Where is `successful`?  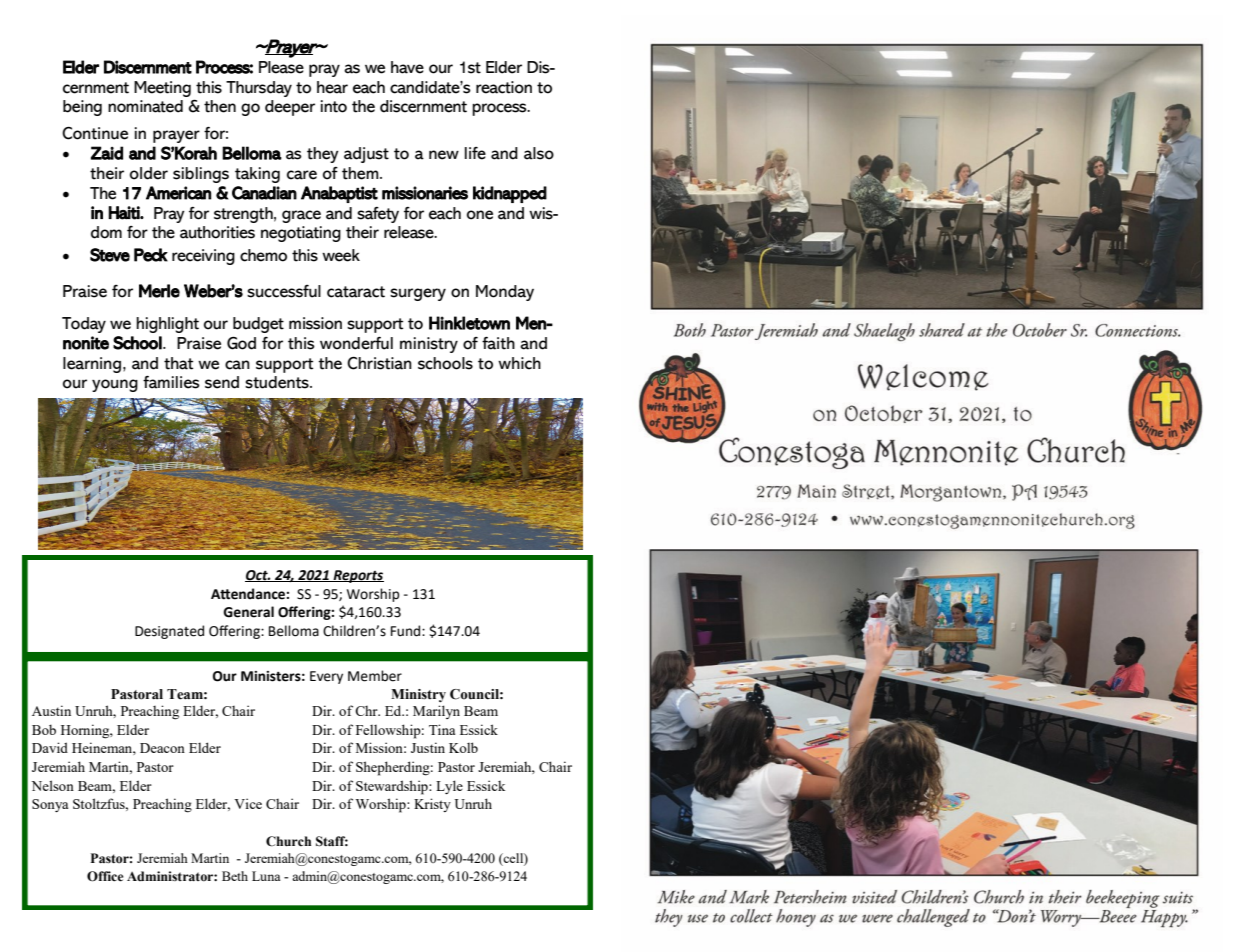
successful is located at coordinates (284, 291).
